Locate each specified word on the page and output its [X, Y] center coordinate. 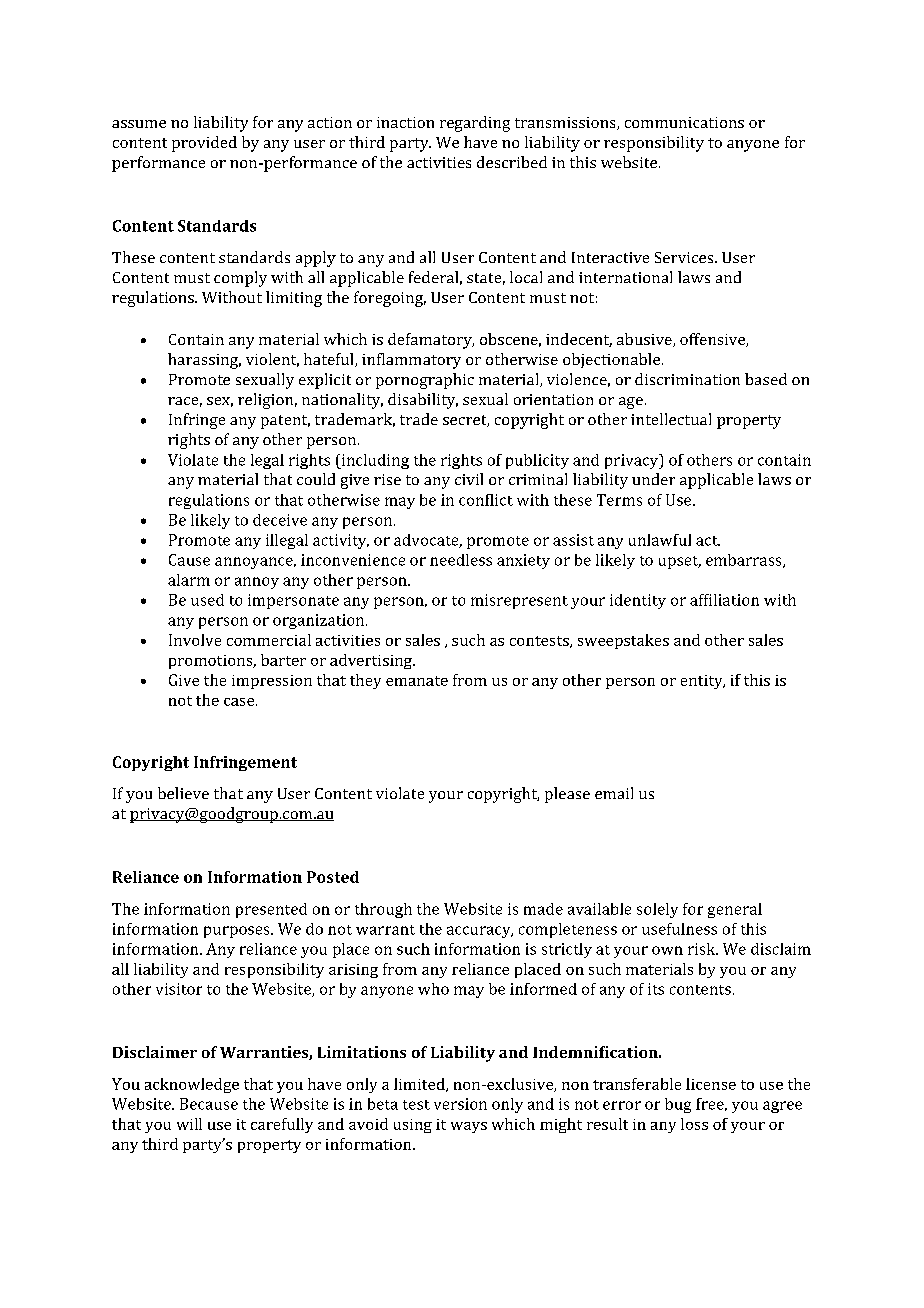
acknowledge [192, 1085]
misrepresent [519, 601]
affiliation [724, 600]
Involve [195, 640]
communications [684, 122]
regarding [475, 124]
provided [204, 144]
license [711, 1084]
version [460, 1104]
